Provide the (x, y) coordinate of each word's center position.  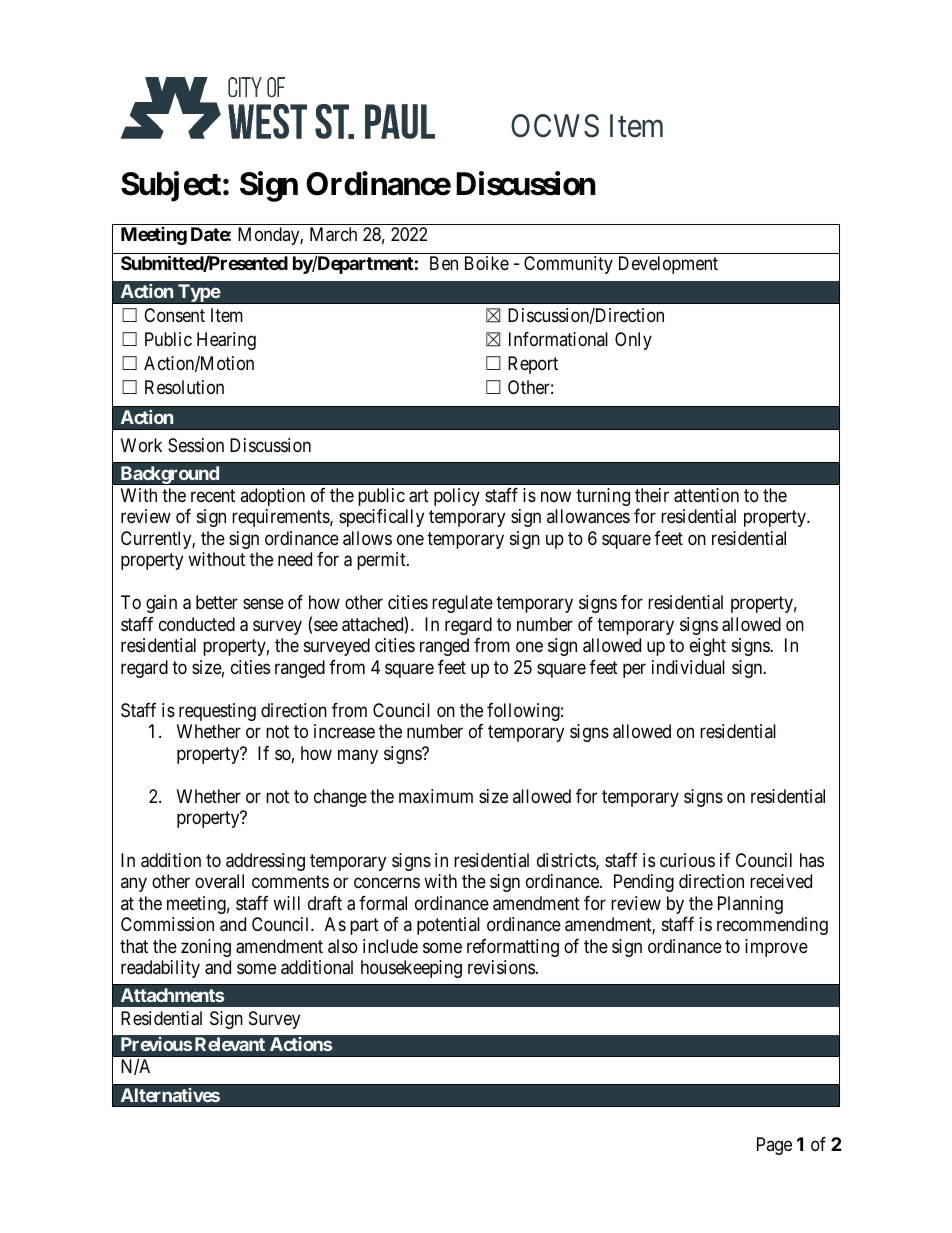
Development (668, 265)
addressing (265, 862)
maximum (436, 796)
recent (213, 495)
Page (774, 1146)
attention (706, 495)
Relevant (230, 1044)
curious (687, 860)
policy (457, 497)
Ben (444, 263)
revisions (501, 967)
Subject (171, 187)
